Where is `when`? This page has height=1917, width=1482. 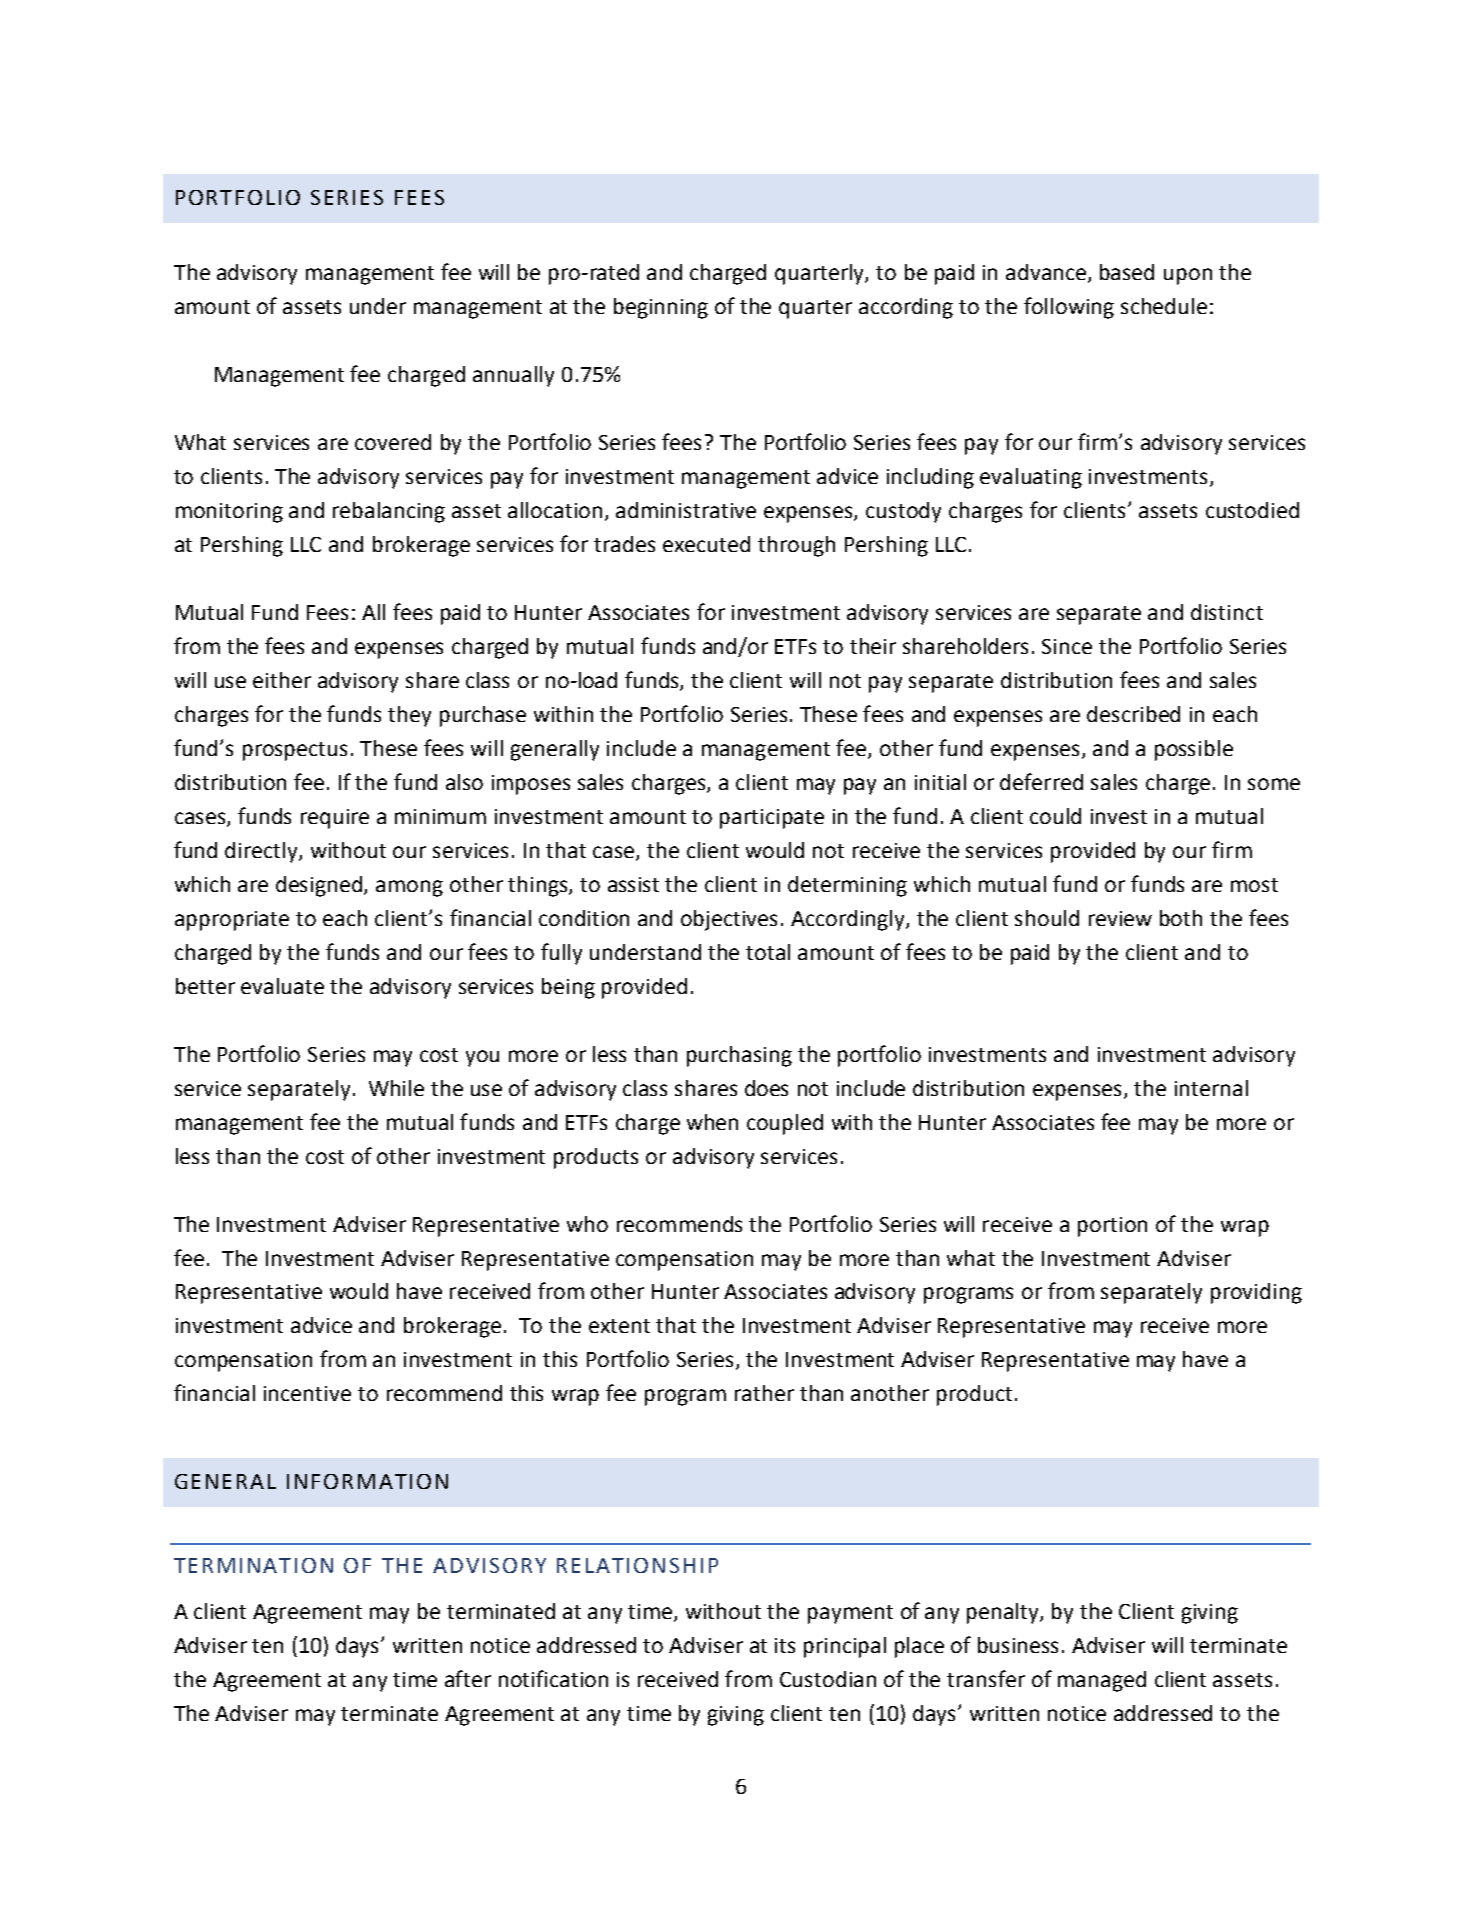
when is located at coordinates (712, 1122).
